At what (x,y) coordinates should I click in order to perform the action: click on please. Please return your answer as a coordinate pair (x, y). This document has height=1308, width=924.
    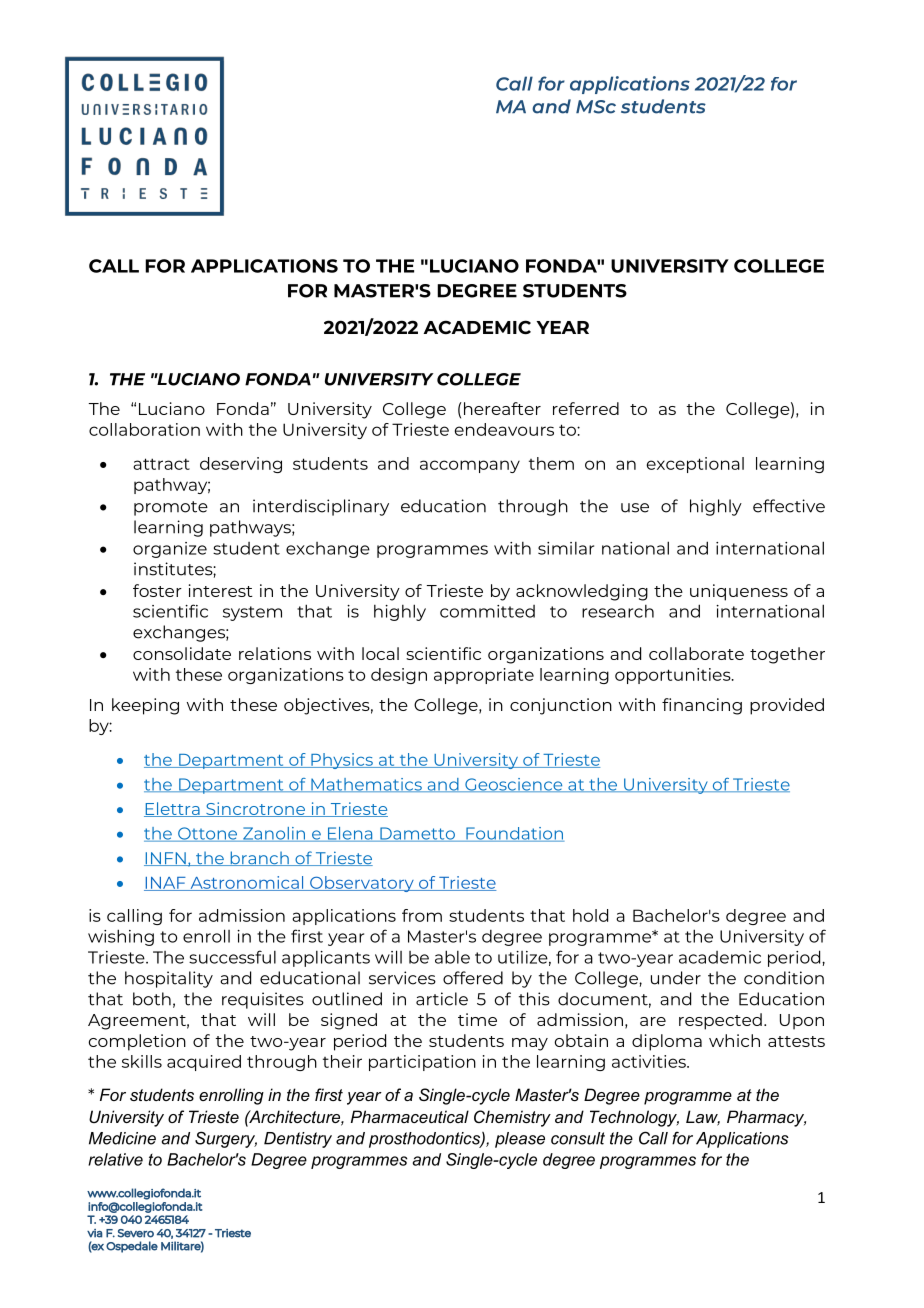
    Looking at the image, I should click on (520, 1140).
